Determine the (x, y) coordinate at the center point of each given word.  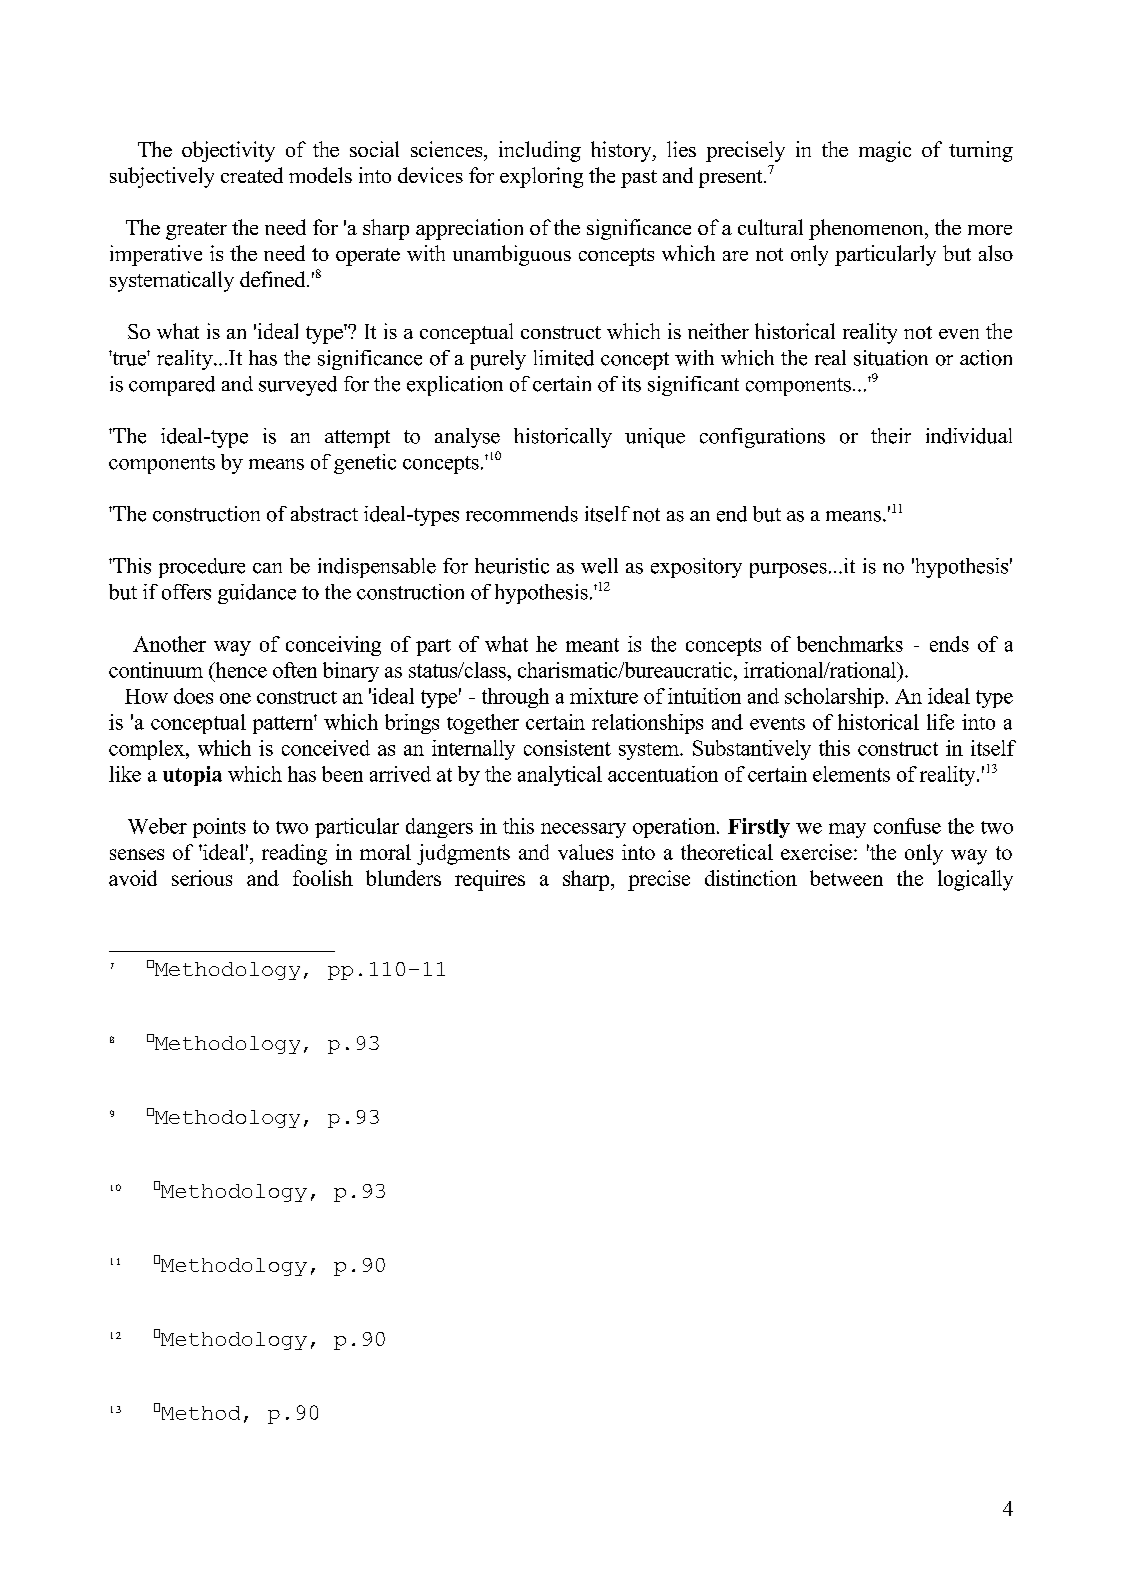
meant (592, 645)
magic (885, 151)
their (891, 436)
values (585, 852)
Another (169, 644)
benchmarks (850, 644)
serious (202, 878)
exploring (541, 177)
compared (172, 386)
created (252, 175)
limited (564, 358)
